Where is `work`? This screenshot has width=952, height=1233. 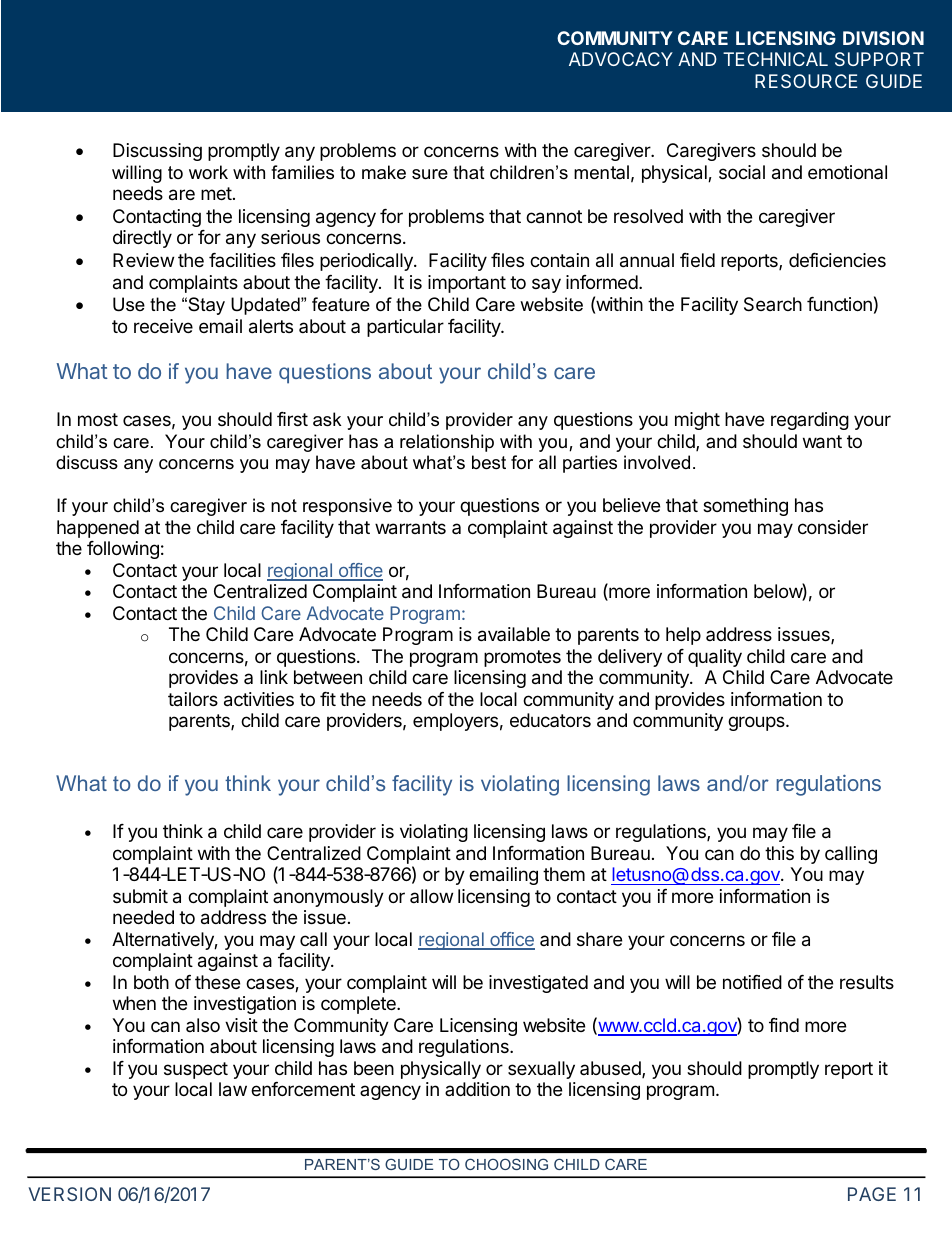
work is located at coordinates (208, 172).
